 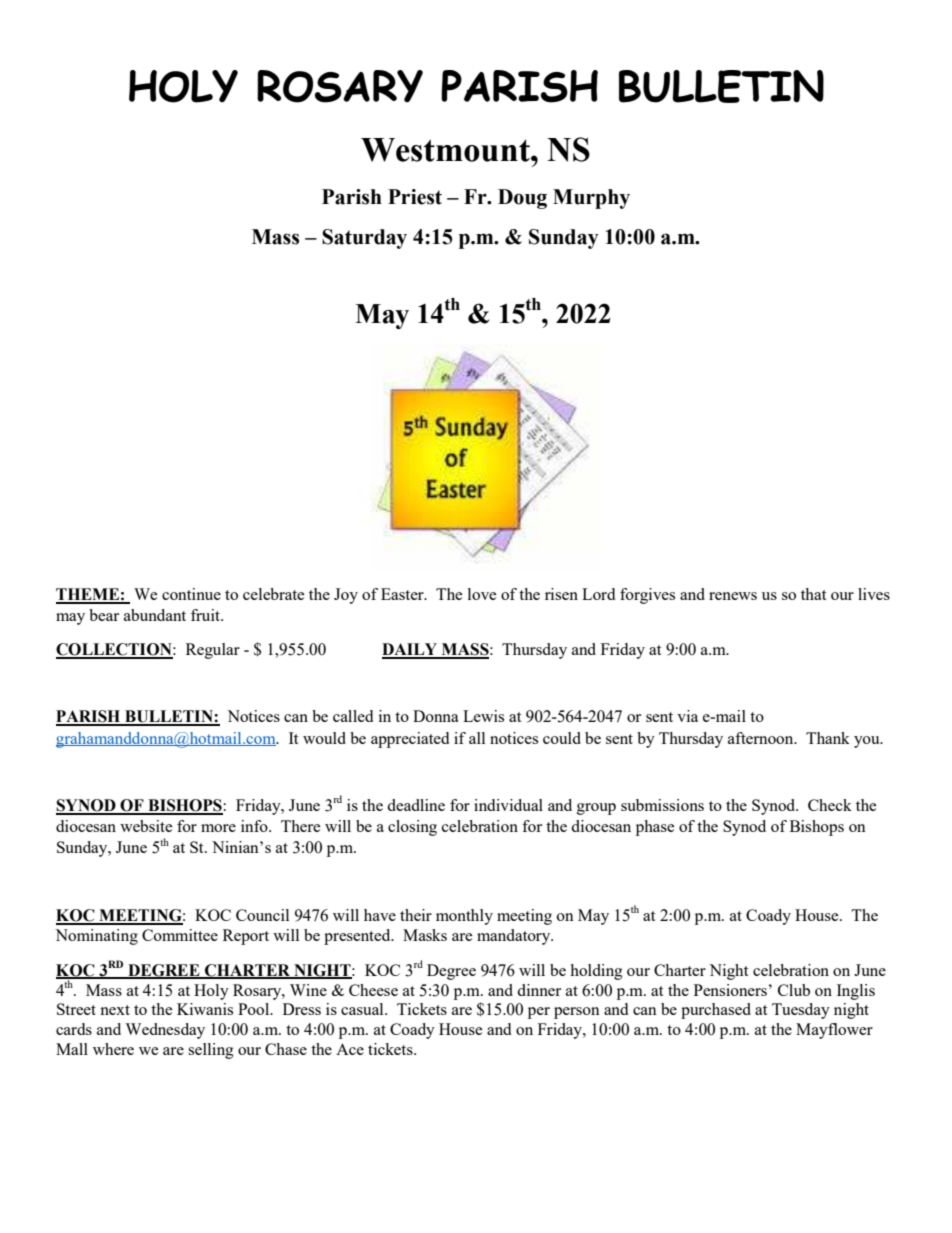 What do you see at coordinates (146, 826) in the screenshot?
I see `website` at bounding box center [146, 826].
